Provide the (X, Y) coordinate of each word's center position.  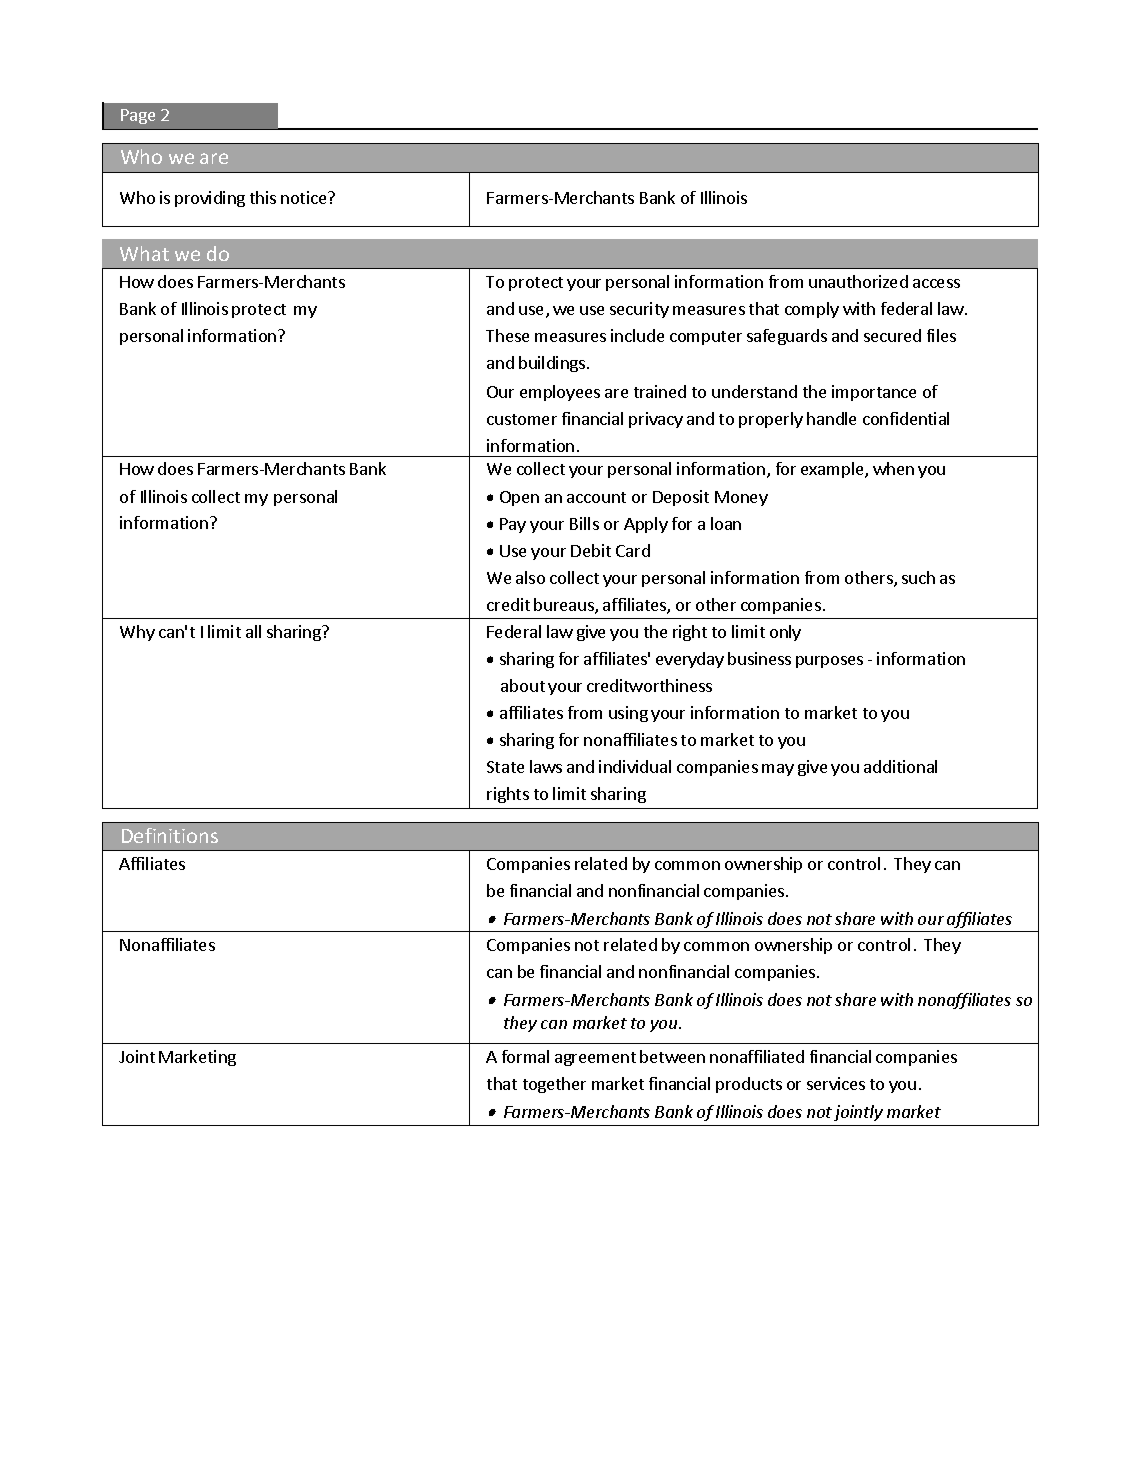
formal (525, 1056)
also (530, 577)
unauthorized (858, 281)
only (785, 633)
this (263, 197)
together (554, 1085)
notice (305, 197)
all (253, 631)
